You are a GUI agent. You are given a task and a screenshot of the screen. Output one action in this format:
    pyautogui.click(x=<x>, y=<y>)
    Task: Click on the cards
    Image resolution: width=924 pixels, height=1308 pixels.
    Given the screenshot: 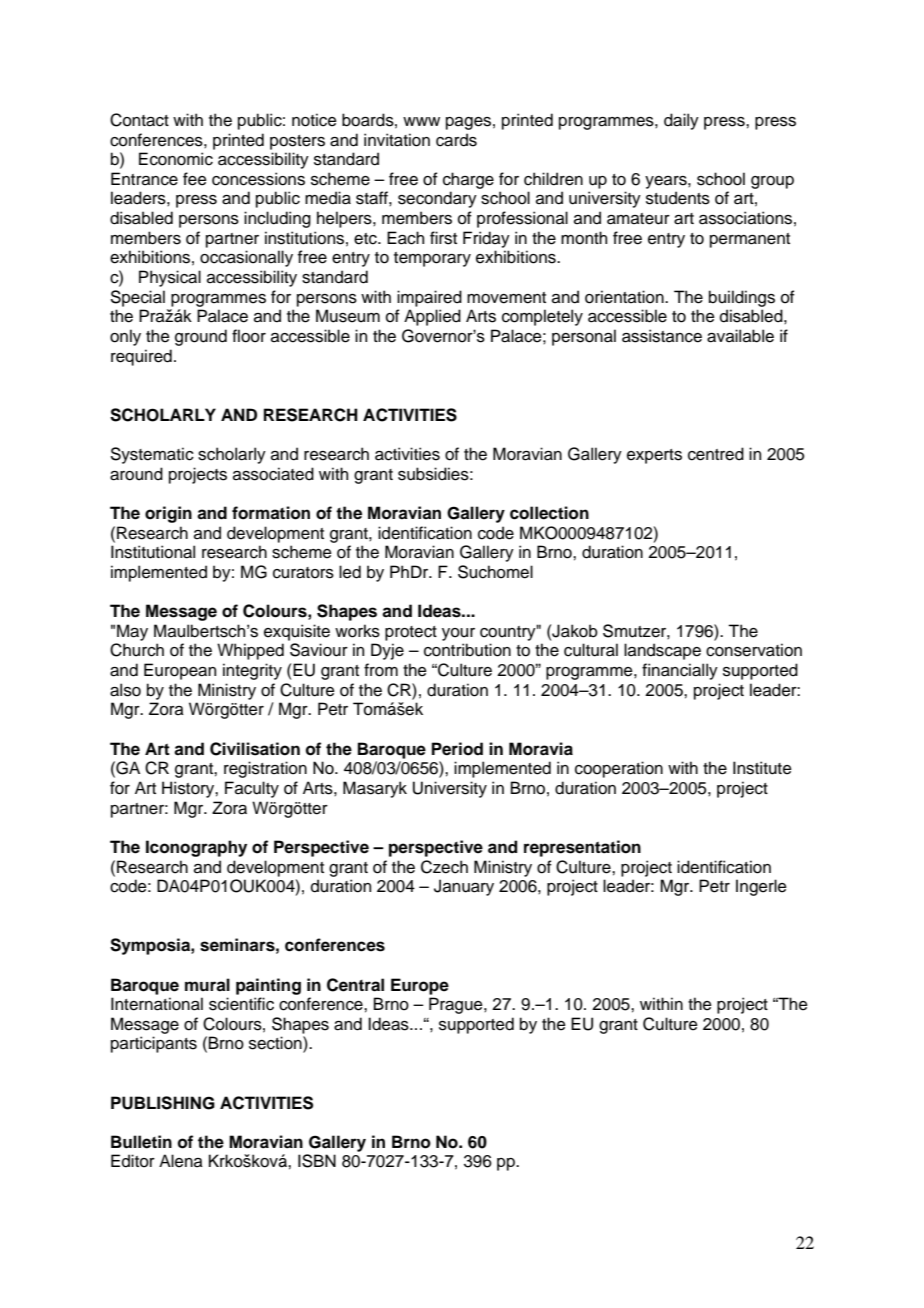 What is the action you would take?
    pyautogui.click(x=456, y=140)
